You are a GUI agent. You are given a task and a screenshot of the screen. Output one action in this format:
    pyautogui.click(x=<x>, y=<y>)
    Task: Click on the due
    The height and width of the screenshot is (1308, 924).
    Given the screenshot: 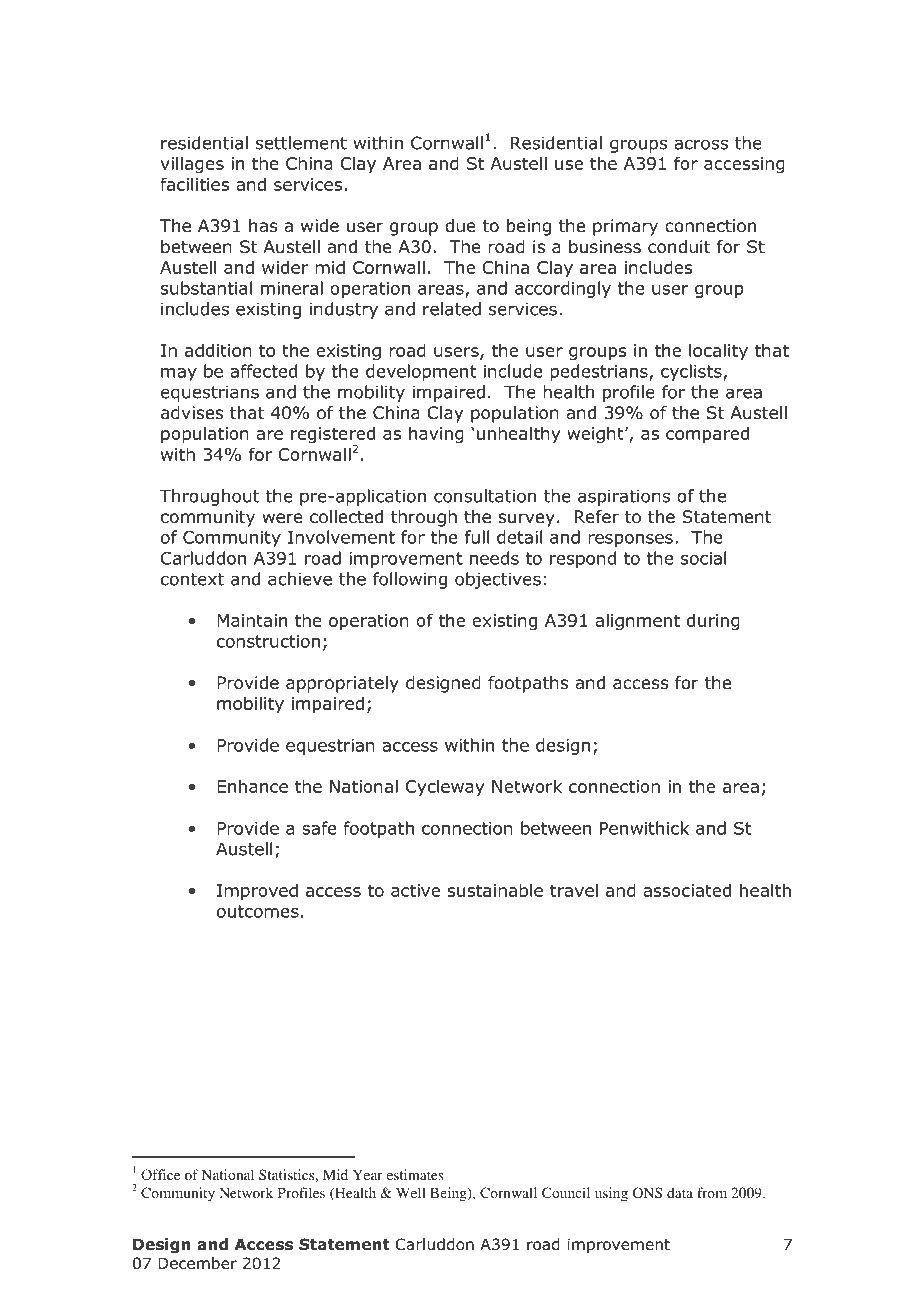 What is the action you would take?
    pyautogui.click(x=460, y=226)
